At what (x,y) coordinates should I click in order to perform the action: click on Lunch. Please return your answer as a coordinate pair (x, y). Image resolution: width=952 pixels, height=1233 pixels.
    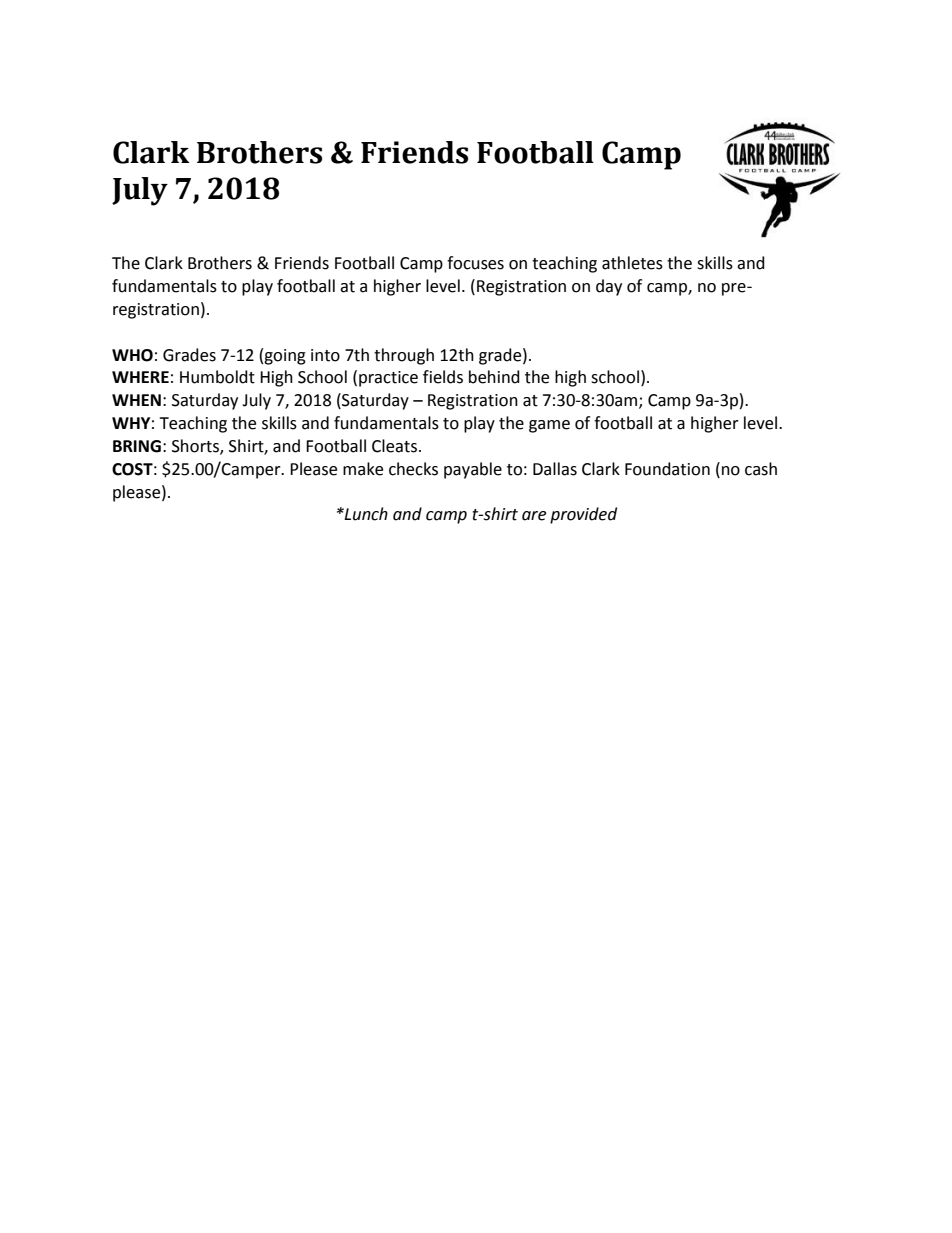
    Looking at the image, I should click on (365, 514).
